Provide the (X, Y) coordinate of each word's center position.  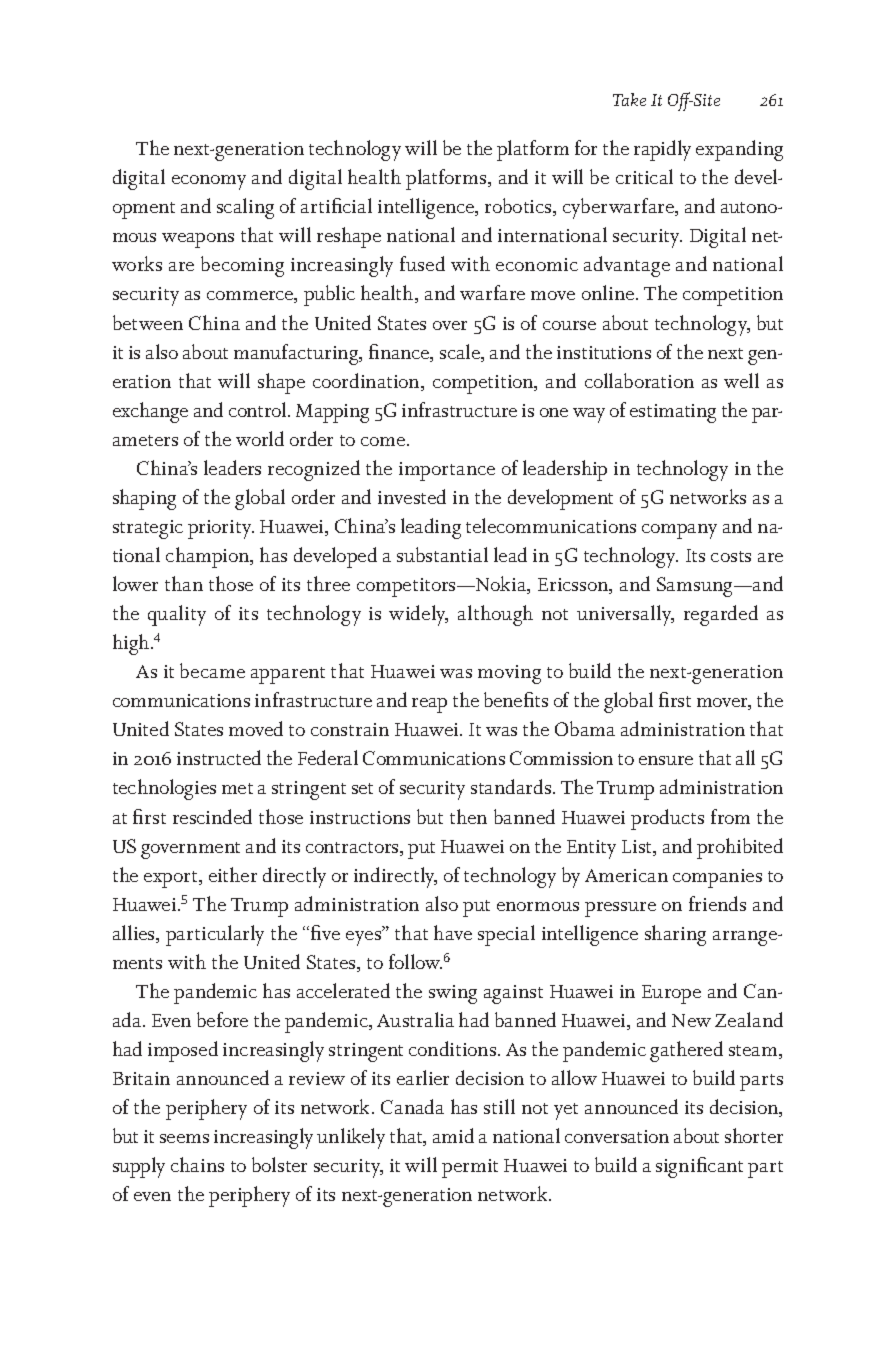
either (233, 874)
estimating (673, 413)
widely (418, 615)
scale (461, 353)
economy (209, 182)
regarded (721, 615)
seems (184, 1138)
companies (717, 878)
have (453, 932)
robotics (519, 207)
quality (177, 615)
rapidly (662, 150)
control (259, 409)
